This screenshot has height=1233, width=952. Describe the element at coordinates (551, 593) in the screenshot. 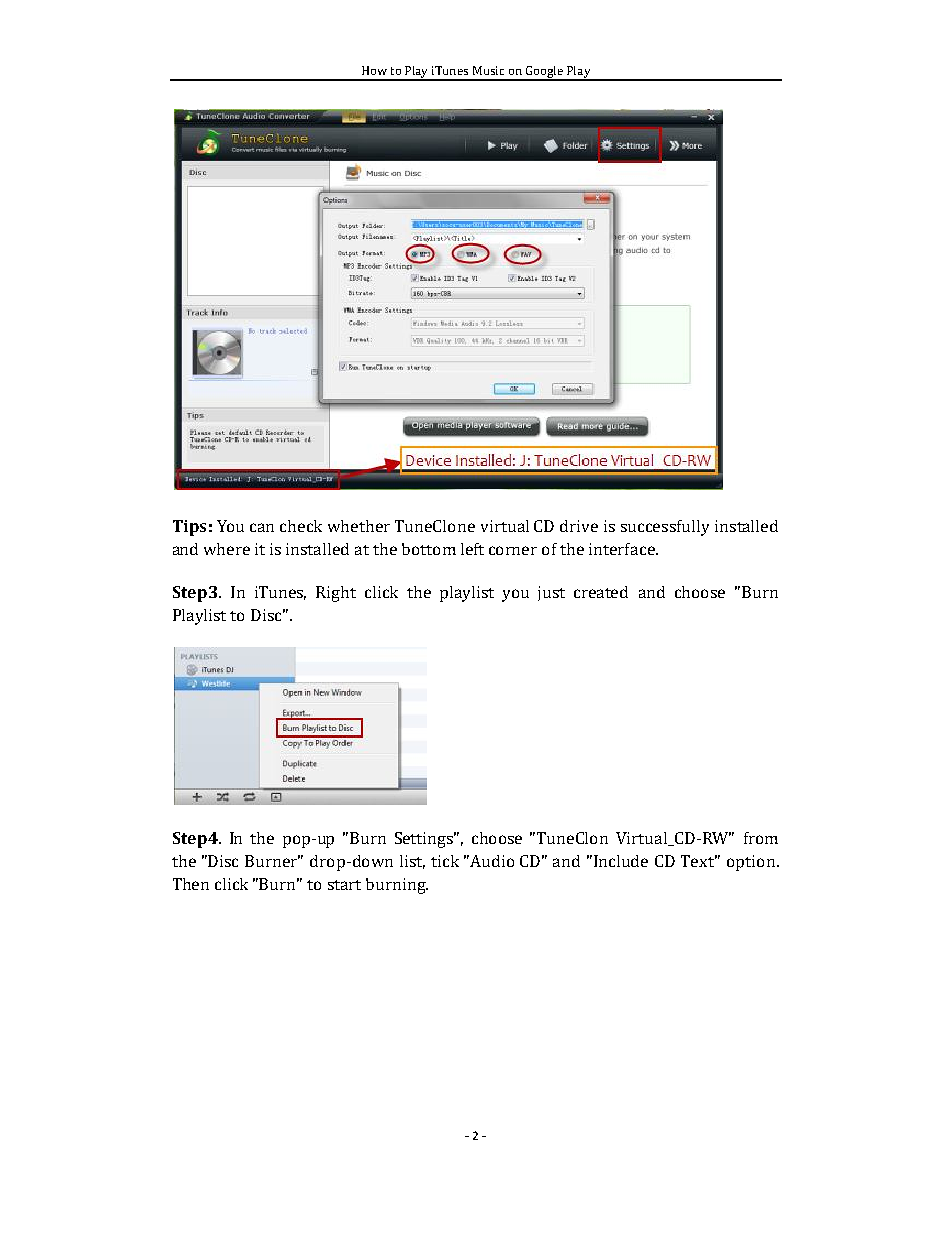

I see `just` at that location.
